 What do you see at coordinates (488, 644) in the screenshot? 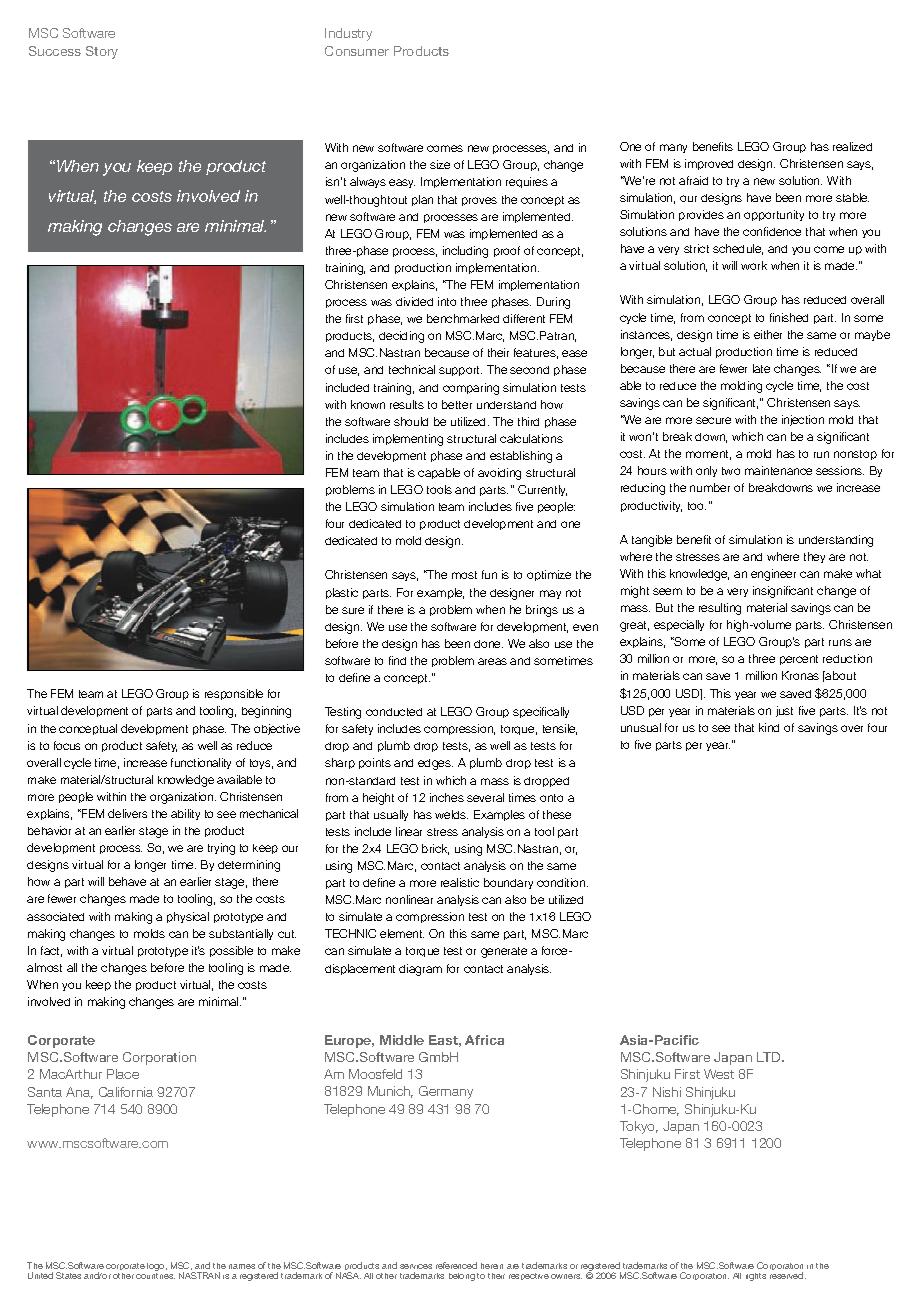
I see `done` at bounding box center [488, 644].
